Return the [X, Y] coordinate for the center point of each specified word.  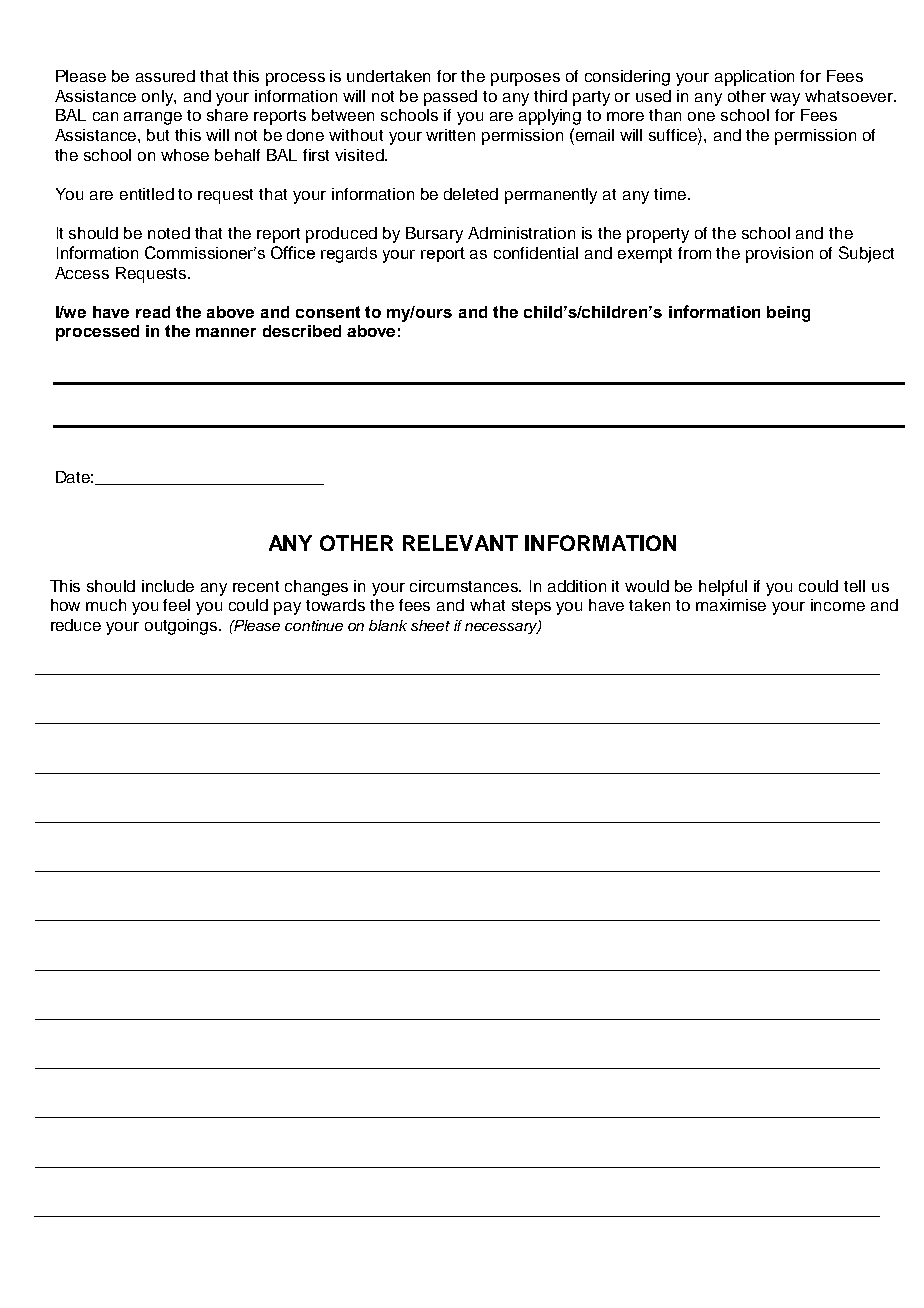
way [785, 99]
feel [176, 605]
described [302, 331]
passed [450, 98]
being [788, 314]
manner [226, 332]
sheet [430, 625]
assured [165, 76]
